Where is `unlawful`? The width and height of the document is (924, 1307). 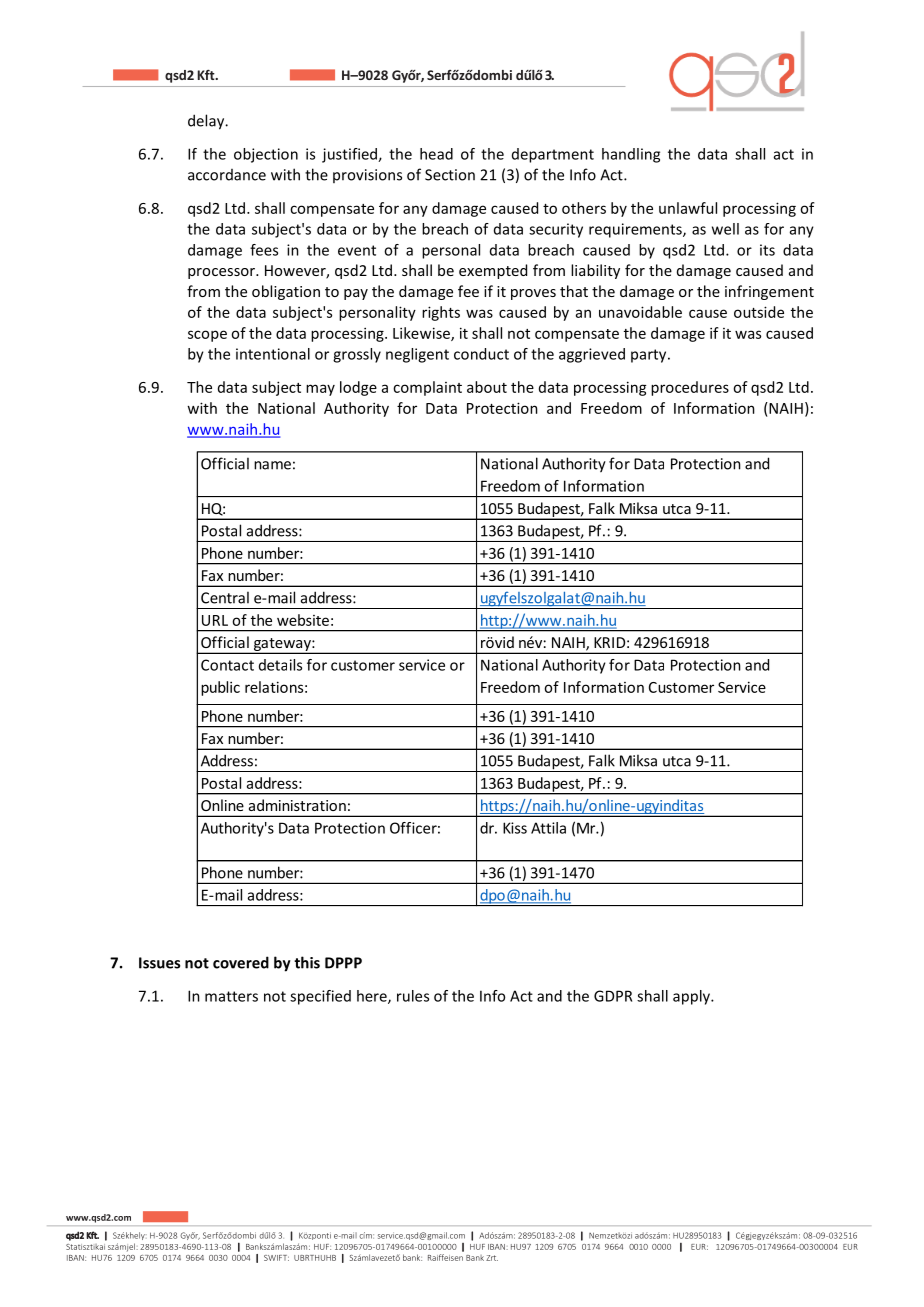
unlawful is located at coordinates (688, 208).
